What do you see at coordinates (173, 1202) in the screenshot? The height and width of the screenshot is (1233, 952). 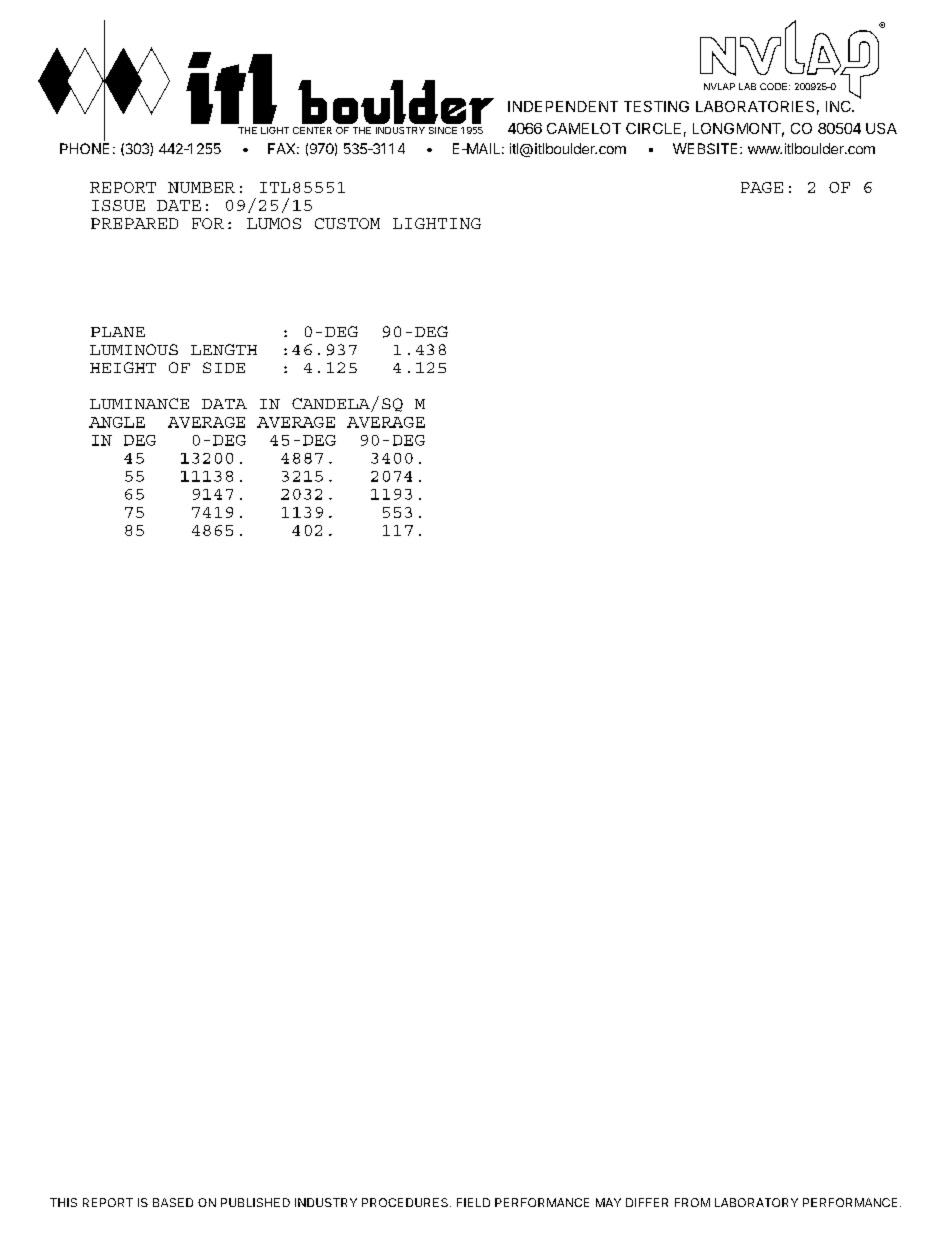 I see `BASED` at bounding box center [173, 1202].
